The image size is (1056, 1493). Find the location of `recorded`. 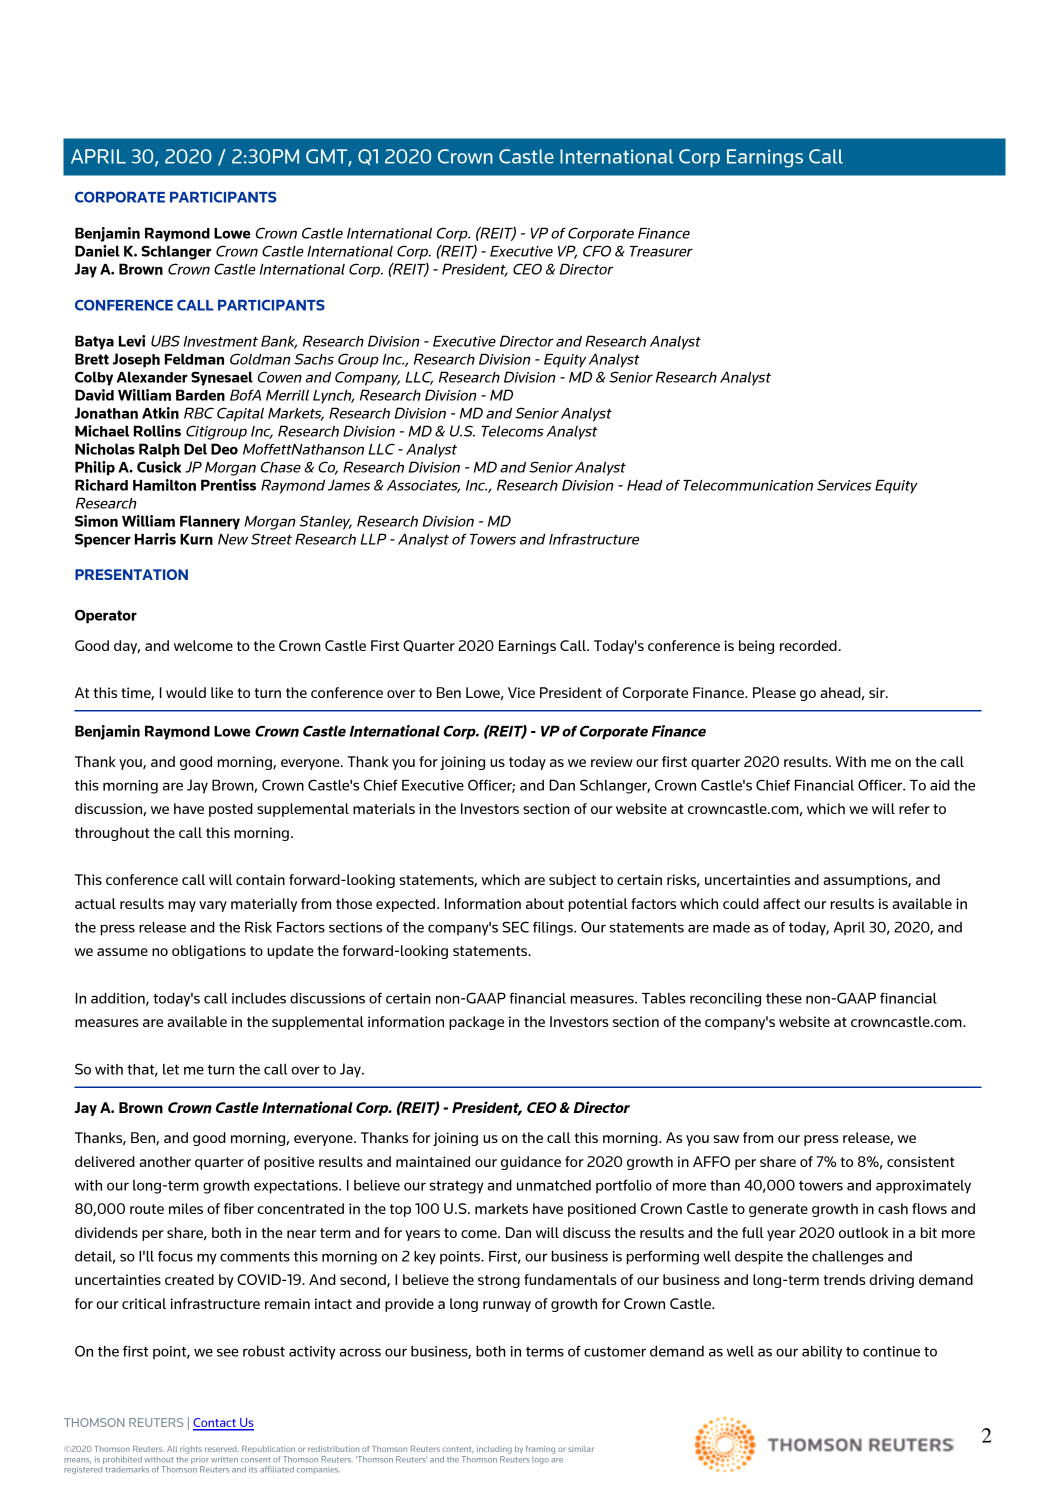

recorded is located at coordinates (808, 645).
